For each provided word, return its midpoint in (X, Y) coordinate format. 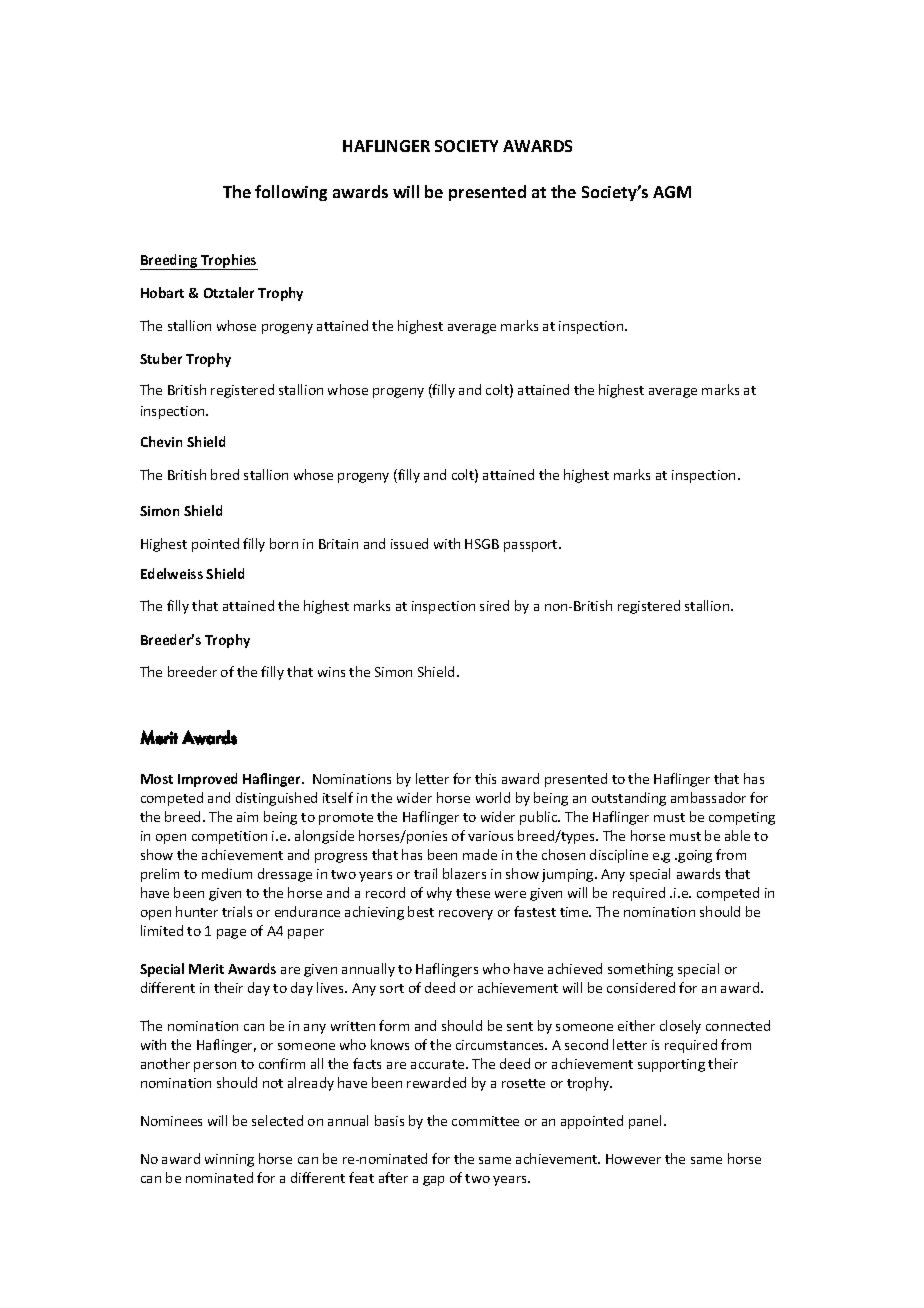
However (633, 1159)
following (291, 193)
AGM (672, 192)
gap (433, 1181)
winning (229, 1160)
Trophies (228, 262)
